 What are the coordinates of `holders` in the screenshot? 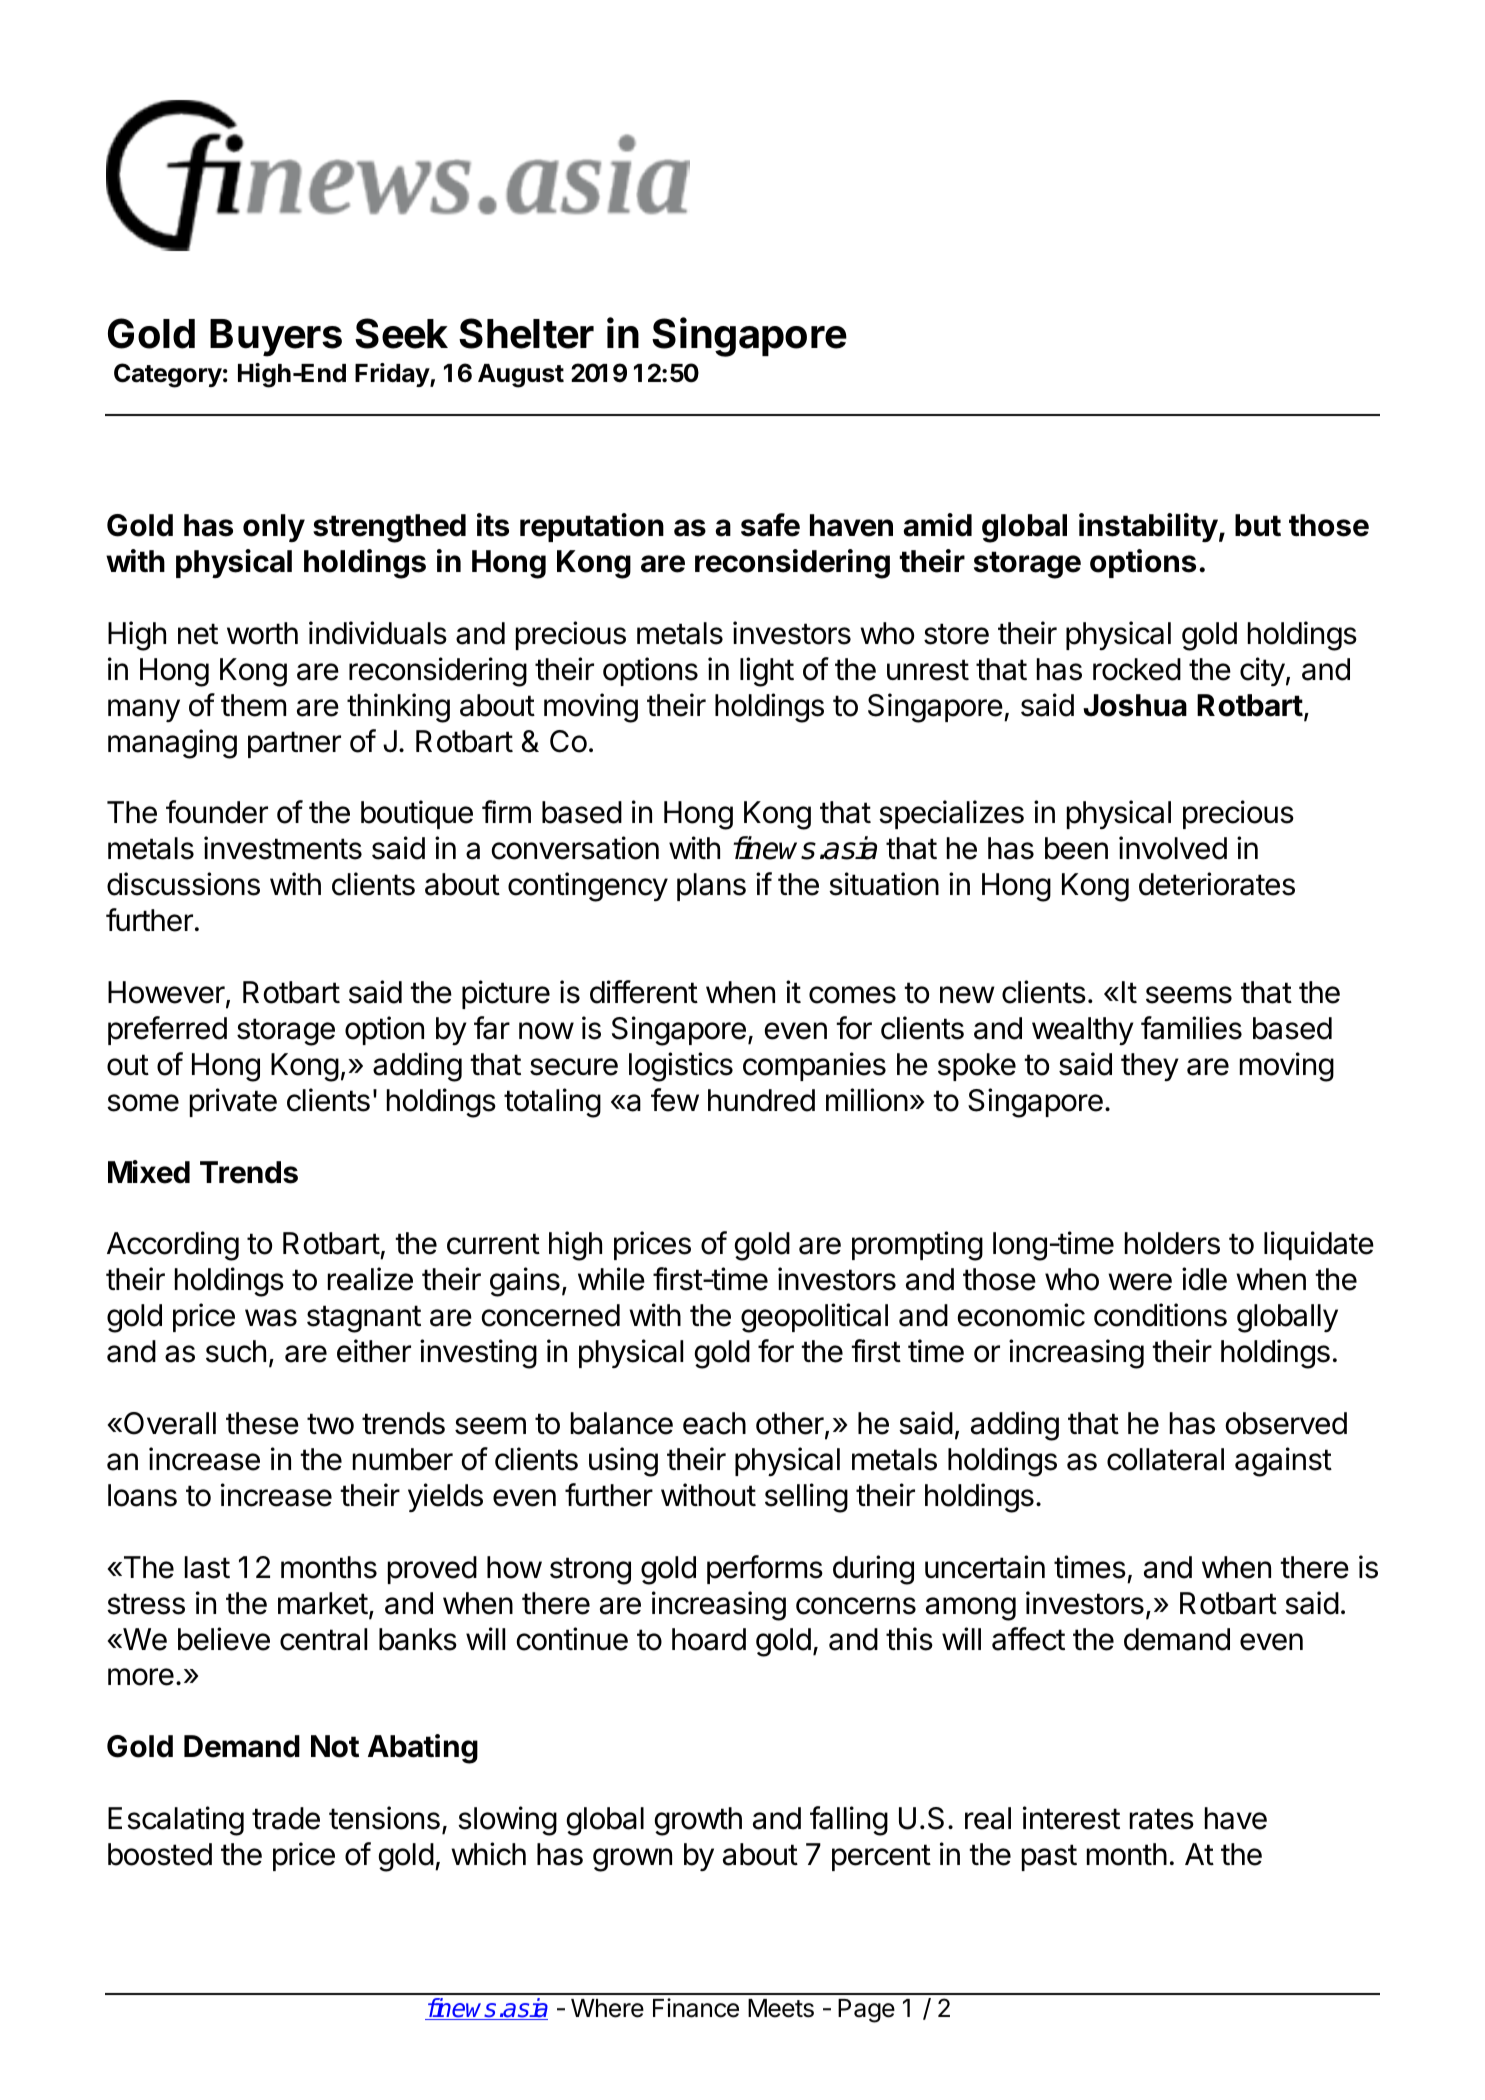 It's located at (1172, 1243).
